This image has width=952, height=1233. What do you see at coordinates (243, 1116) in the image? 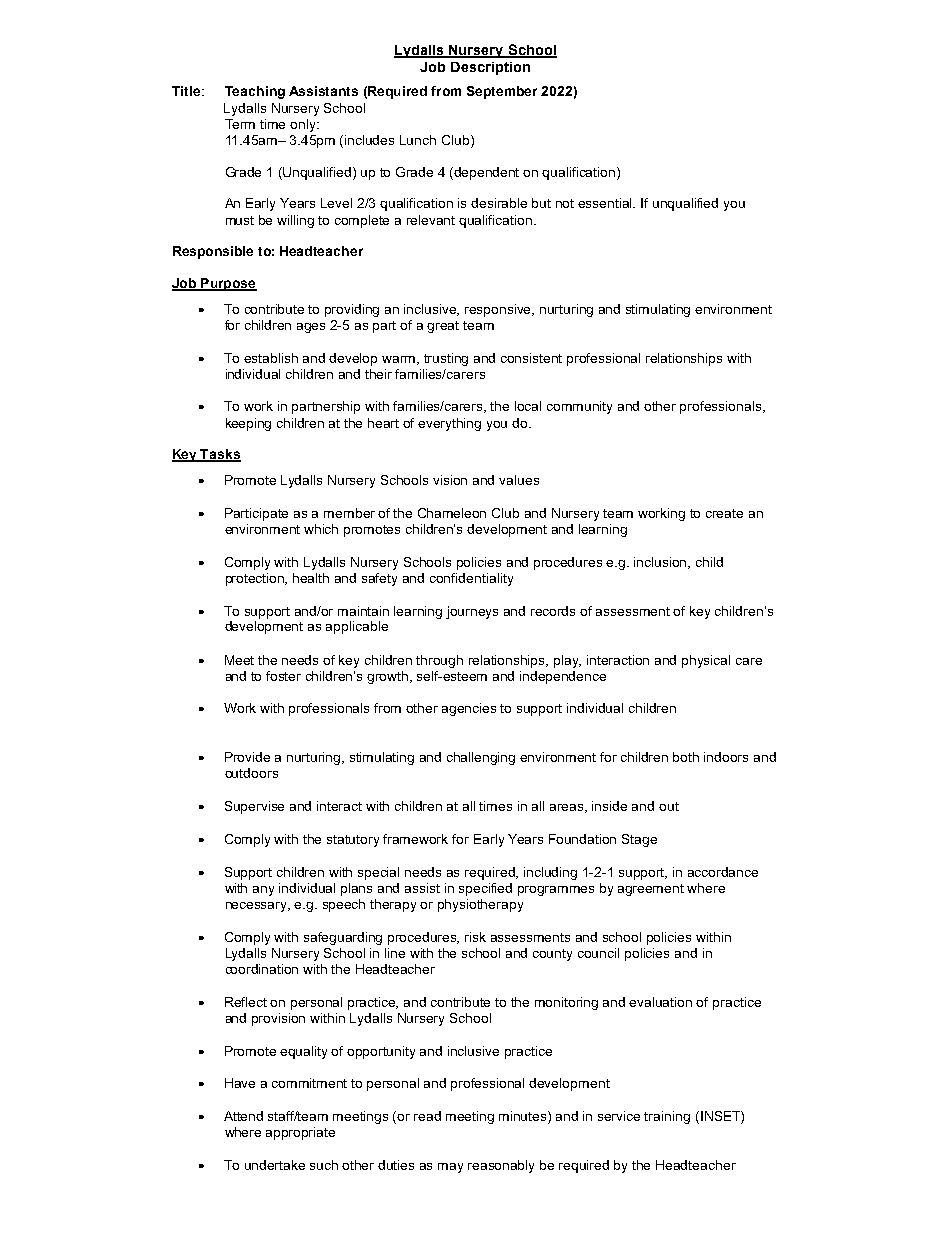
I see `Attend` at bounding box center [243, 1116].
